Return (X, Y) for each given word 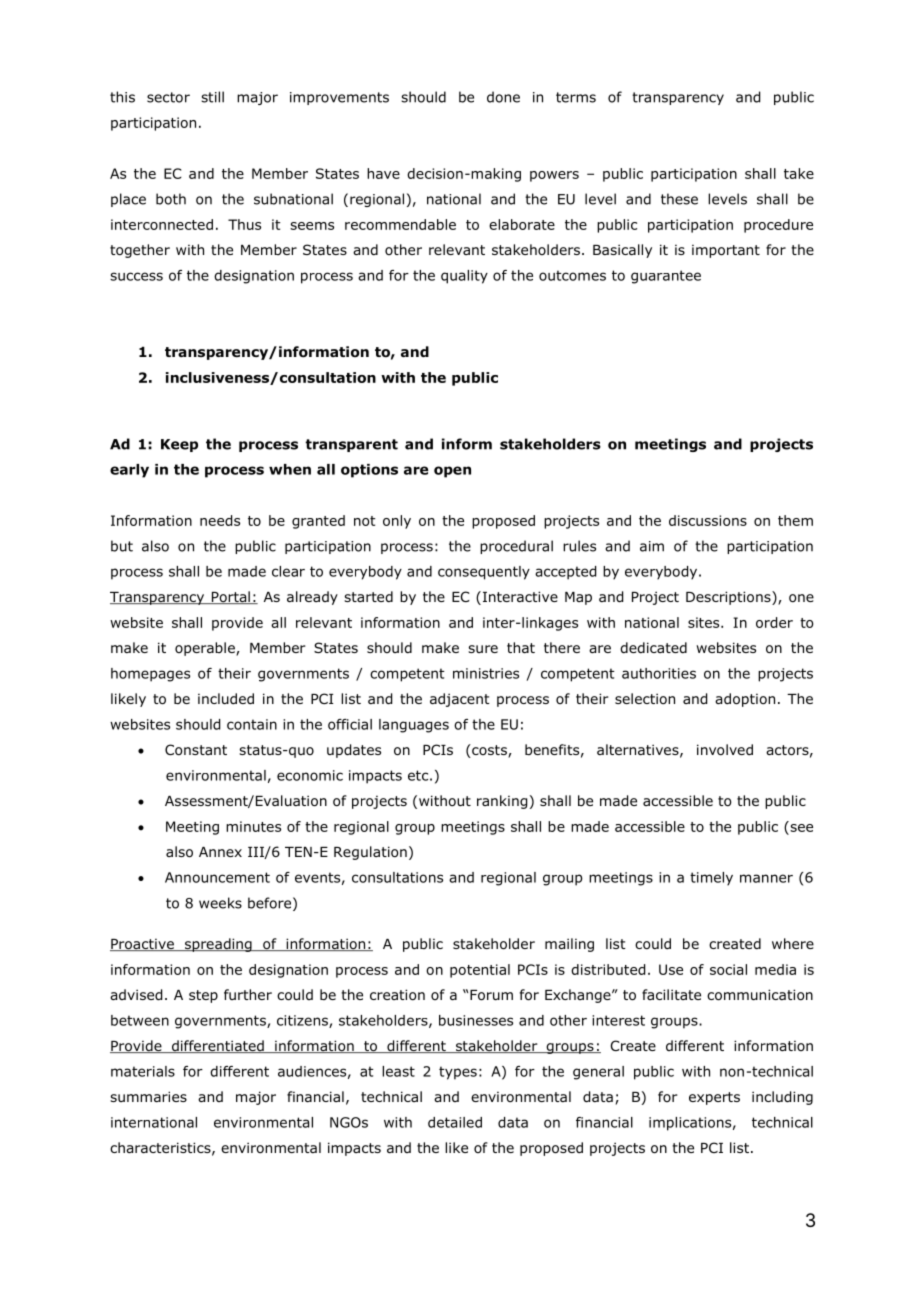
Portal (230, 597)
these (679, 199)
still (212, 97)
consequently (484, 573)
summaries (148, 1096)
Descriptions (729, 598)
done (503, 97)
